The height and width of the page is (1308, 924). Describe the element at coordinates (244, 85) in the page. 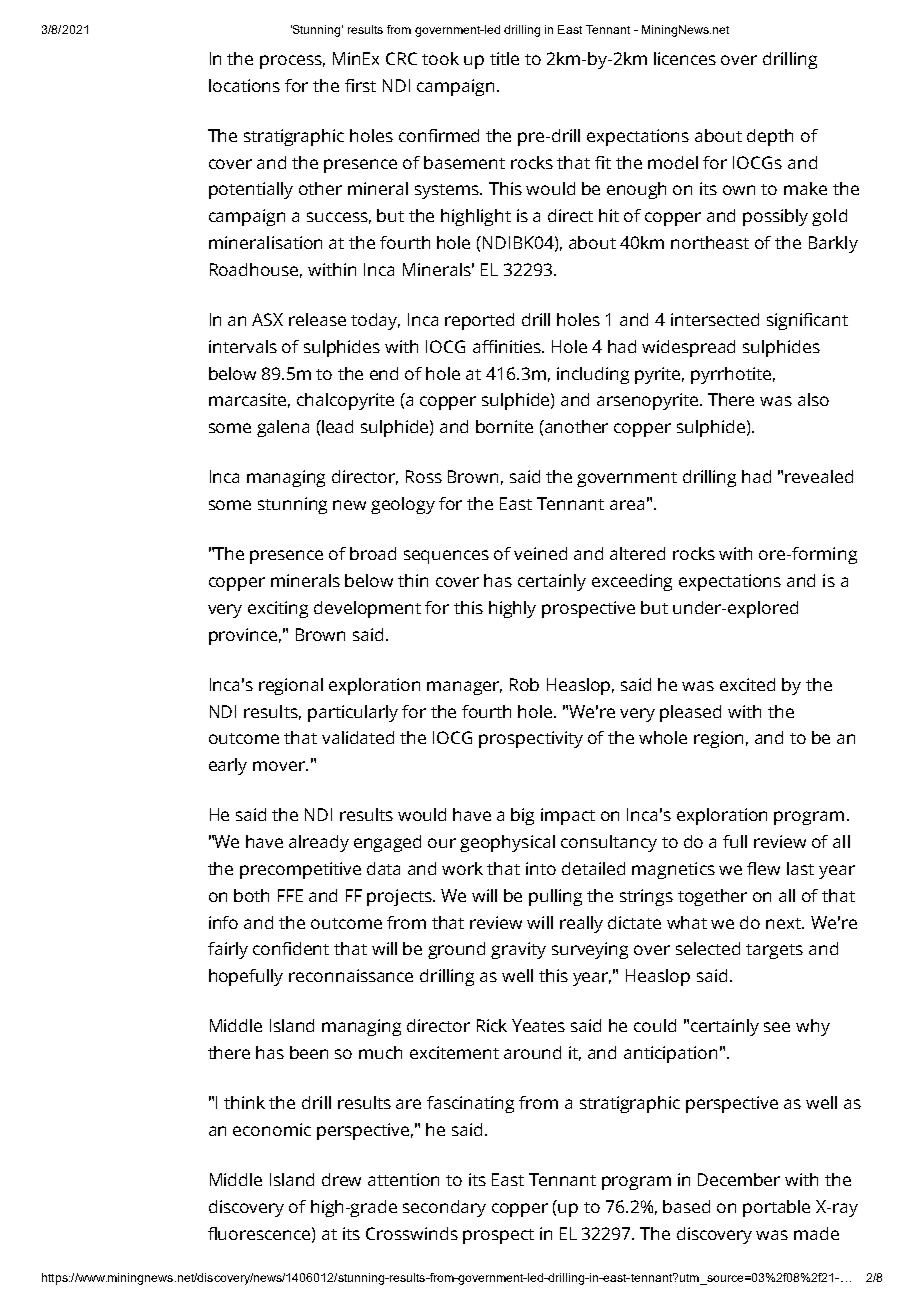

I see `locations` at that location.
